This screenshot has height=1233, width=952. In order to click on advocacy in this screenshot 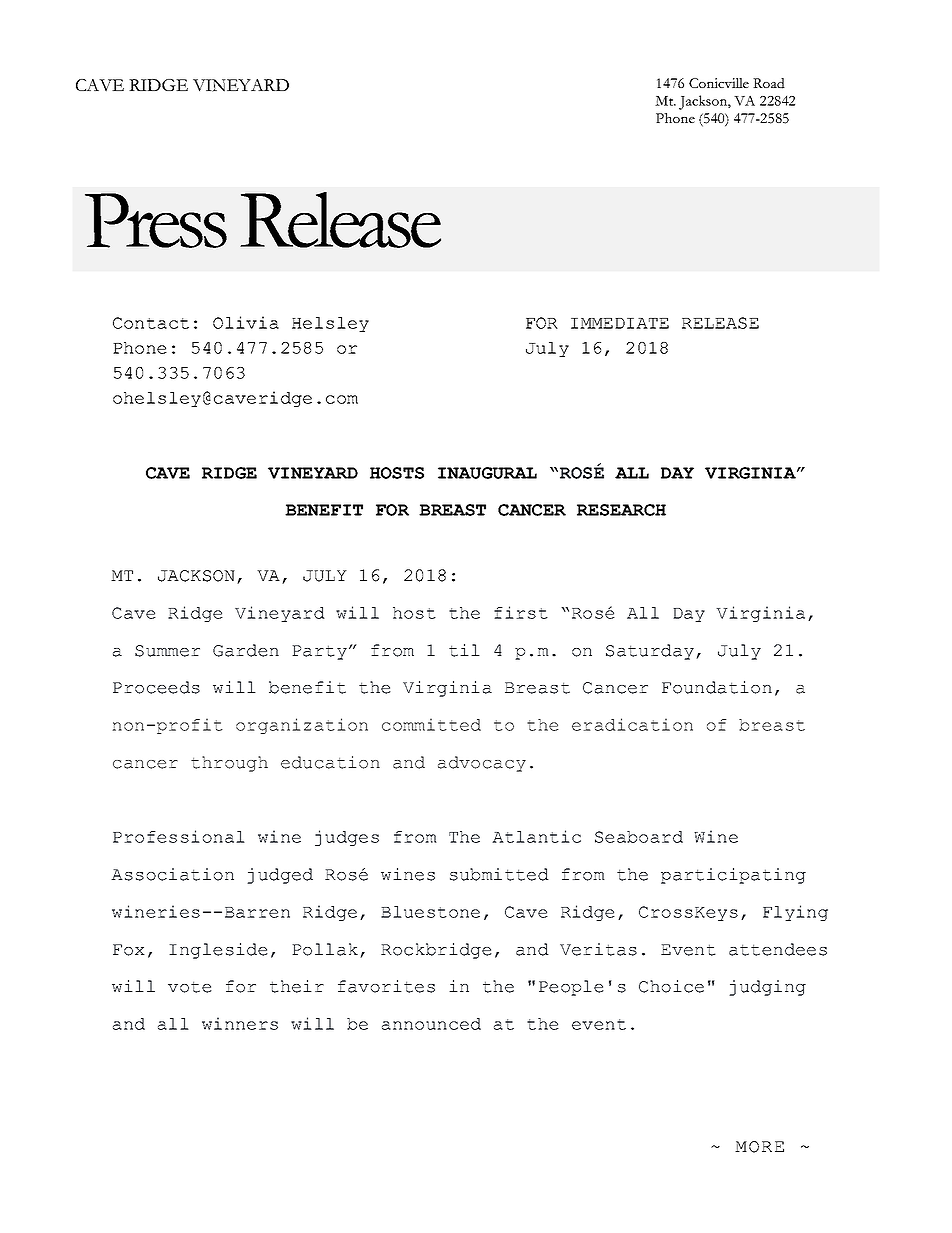, I will do `click(482, 764)`.
